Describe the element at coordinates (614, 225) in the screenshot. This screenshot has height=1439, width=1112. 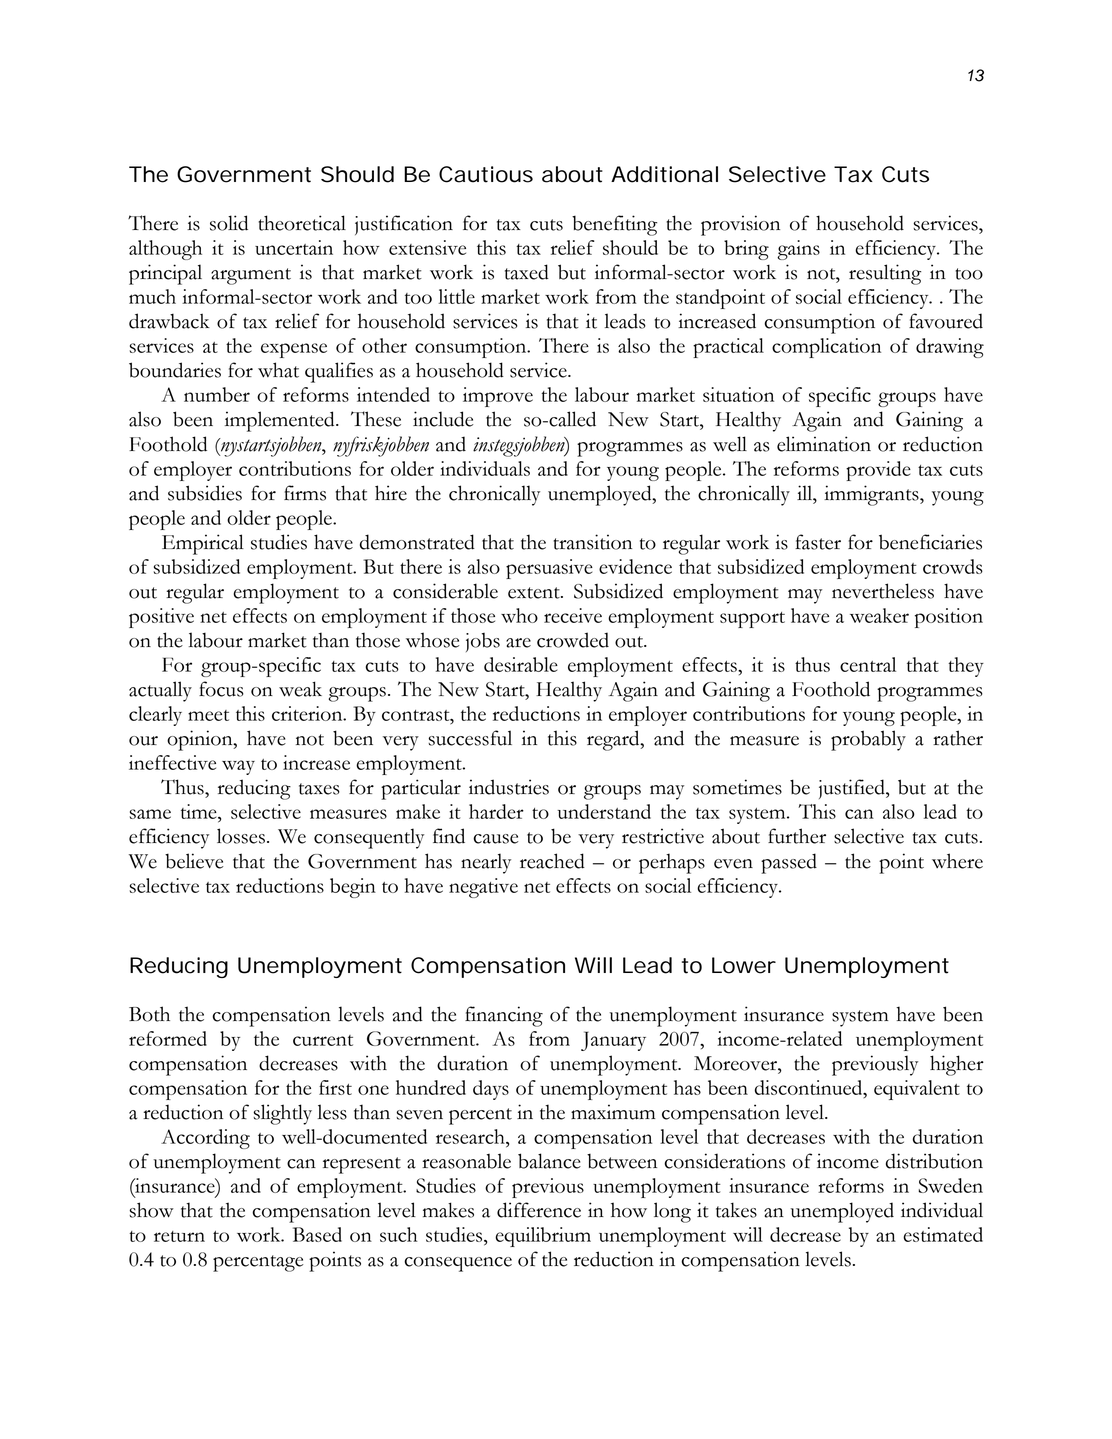
I see `benefiting` at that location.
